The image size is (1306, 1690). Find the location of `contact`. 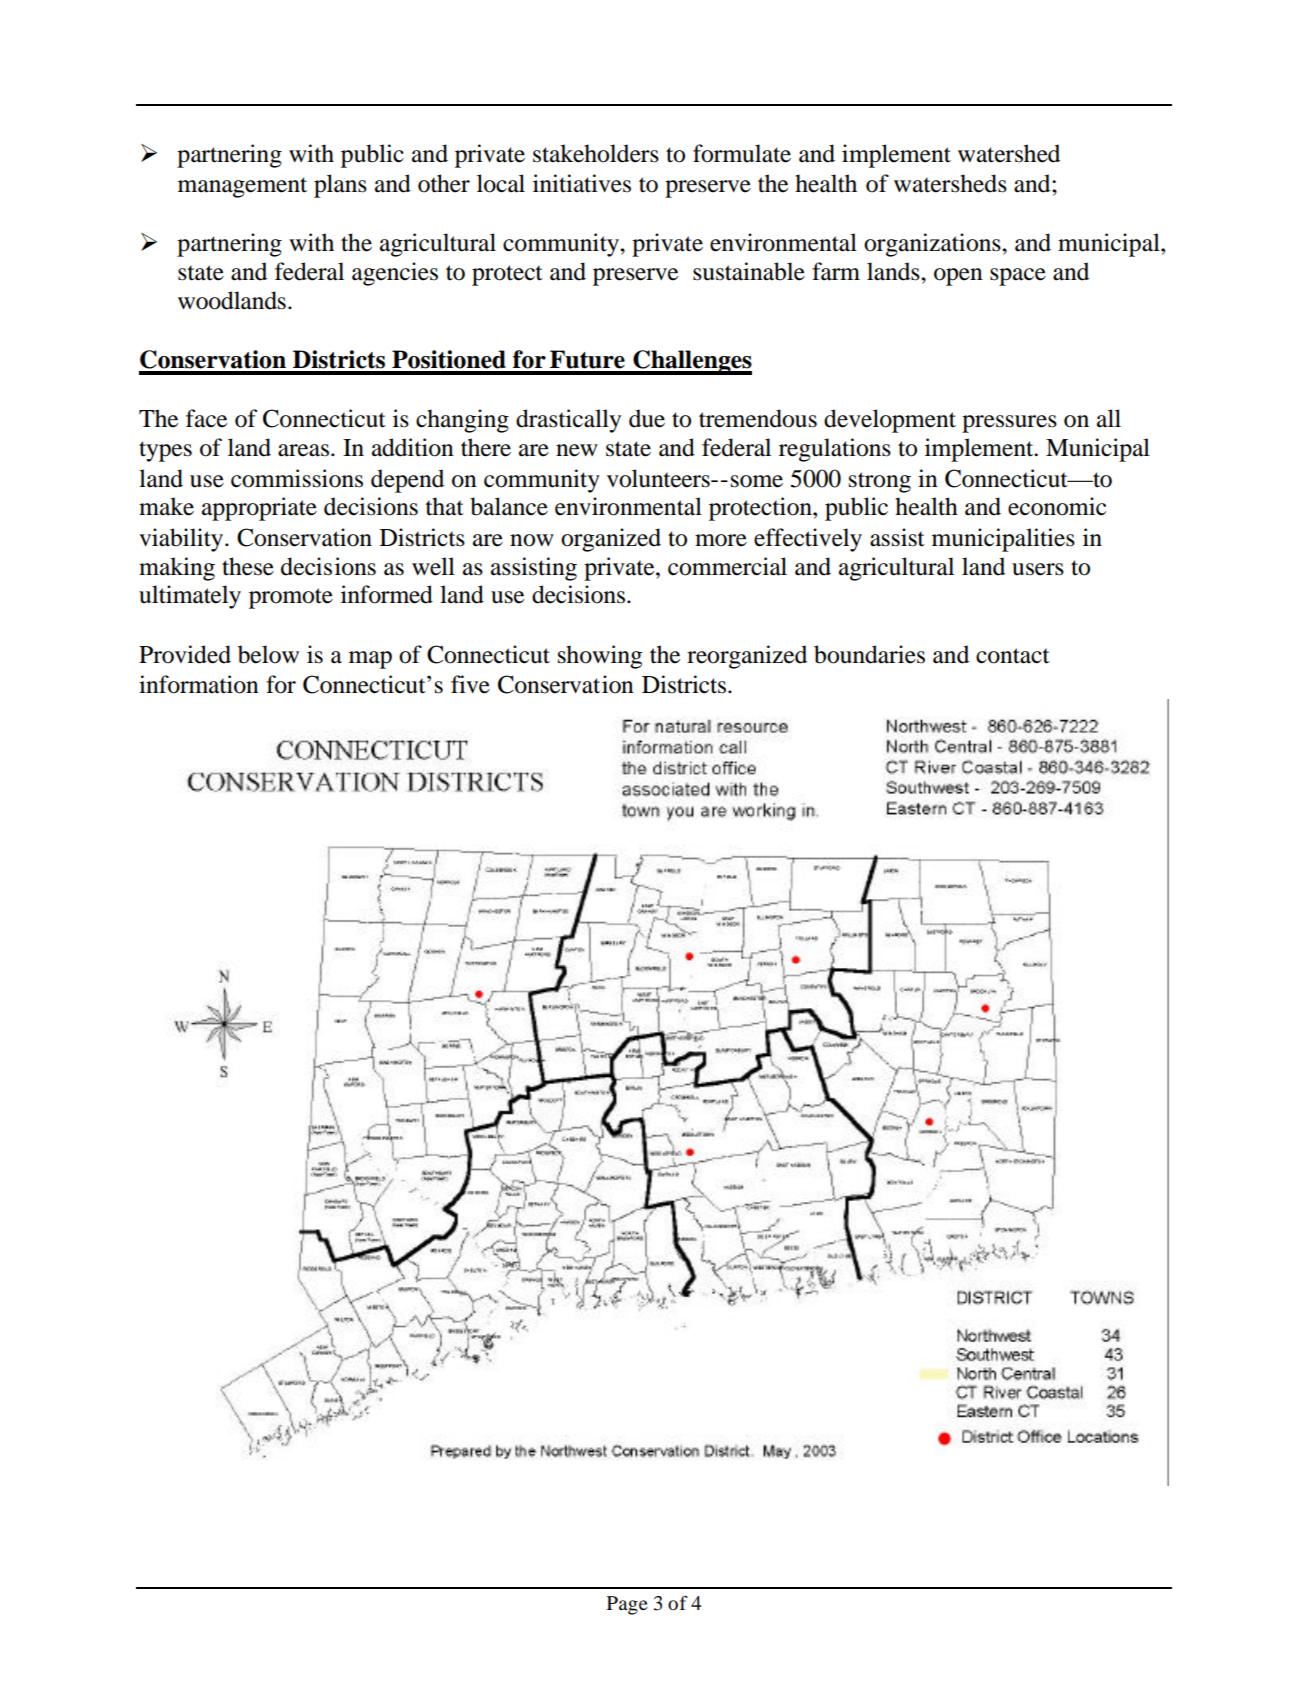

contact is located at coordinates (1013, 656).
